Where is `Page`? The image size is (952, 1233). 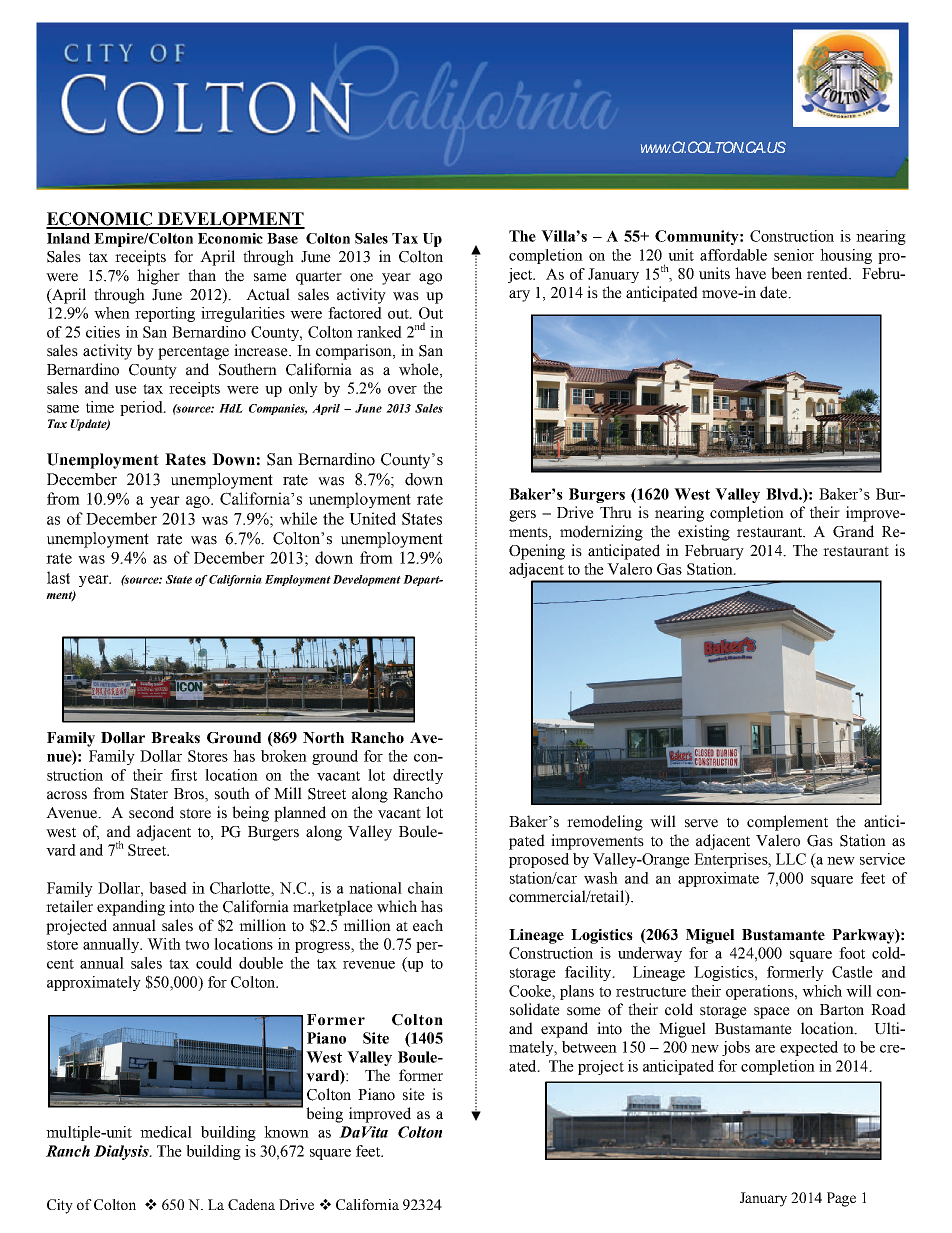
Page is located at coordinates (841, 1199).
